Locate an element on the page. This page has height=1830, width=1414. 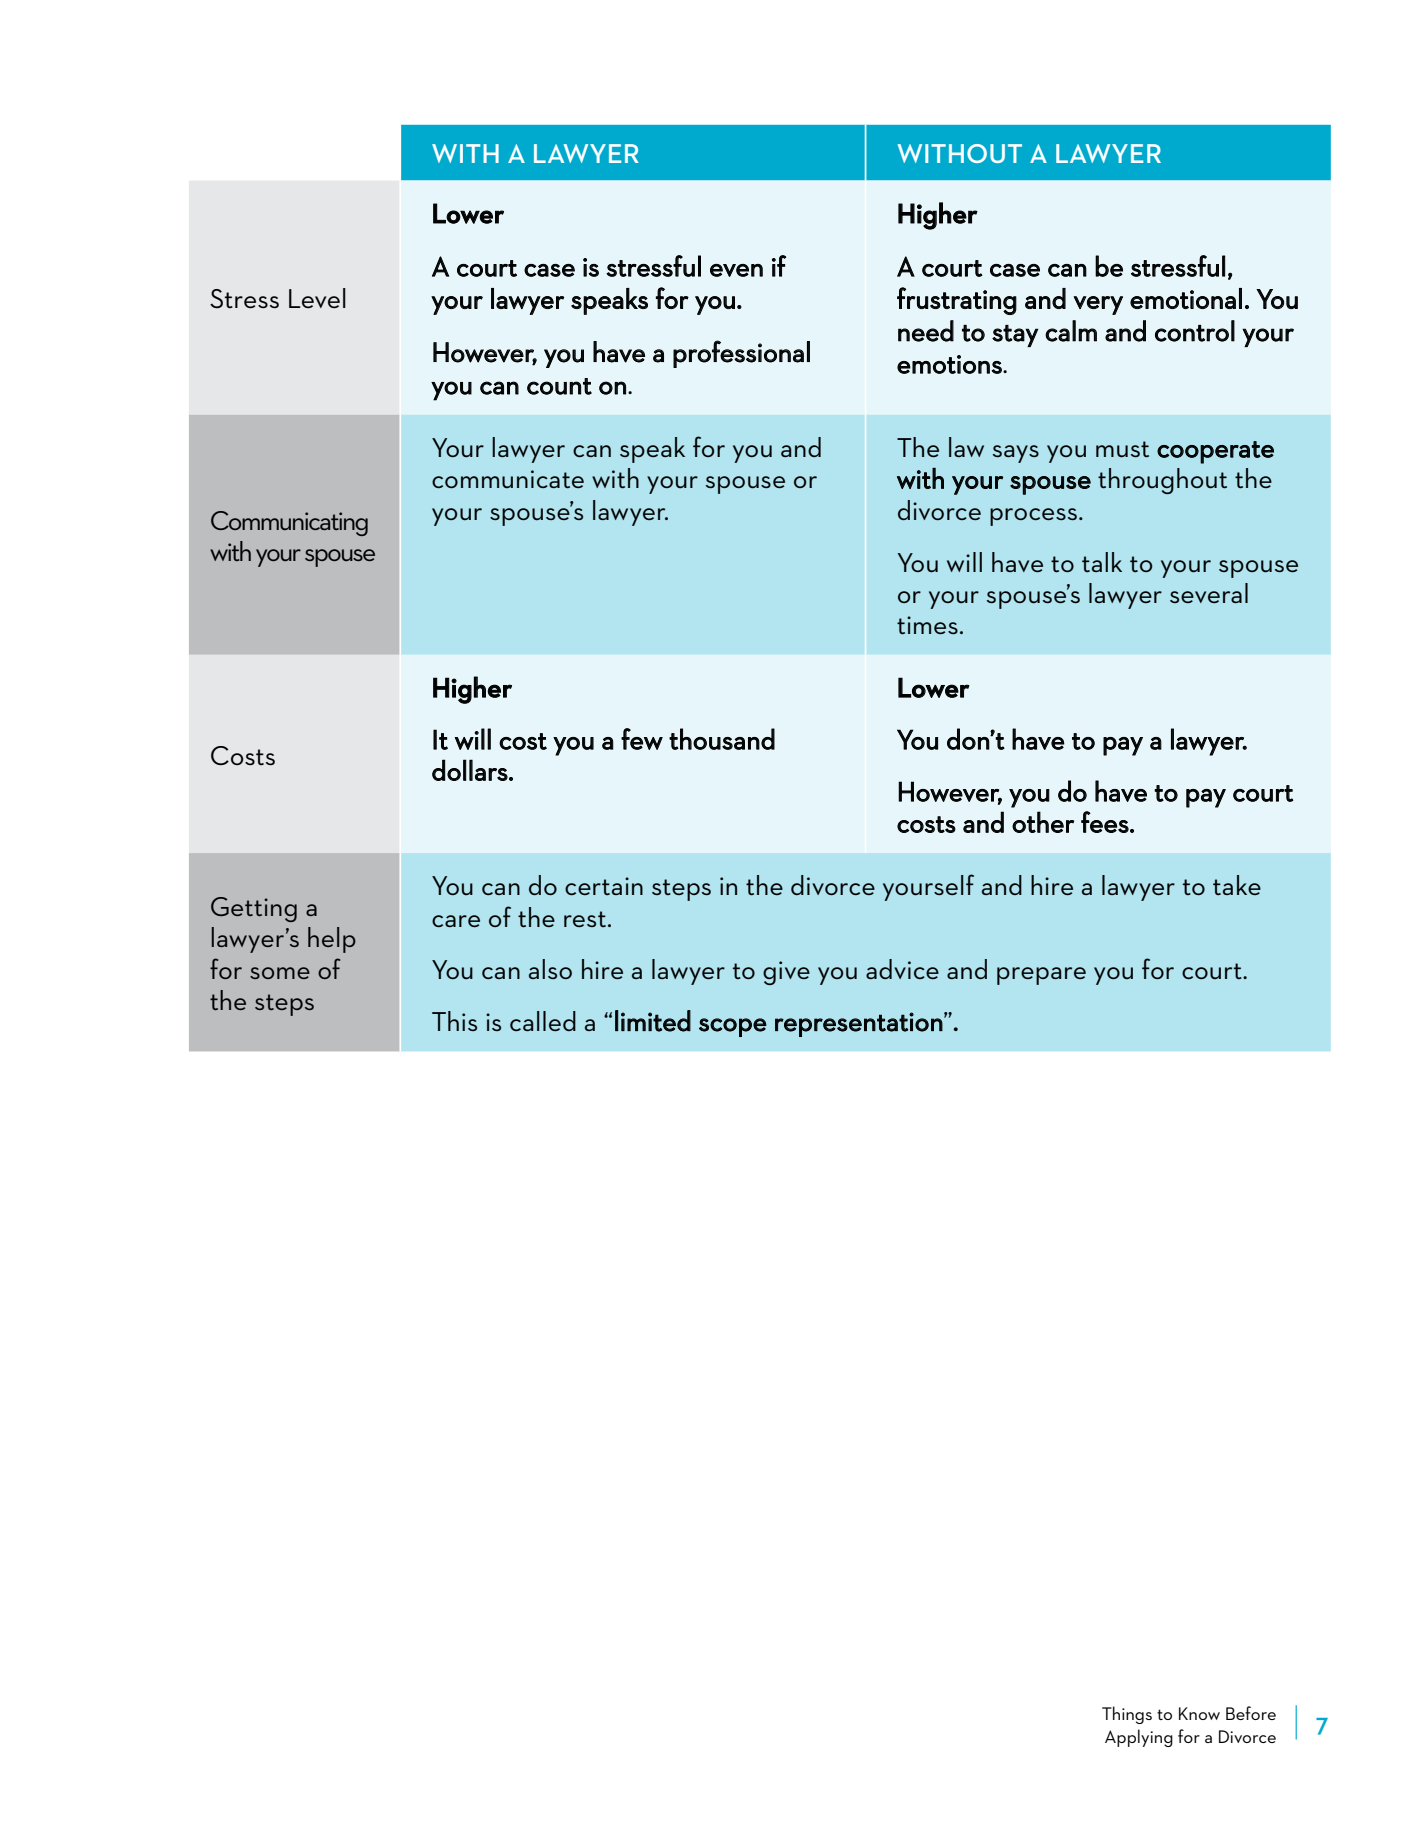
very is located at coordinates (1098, 305).
